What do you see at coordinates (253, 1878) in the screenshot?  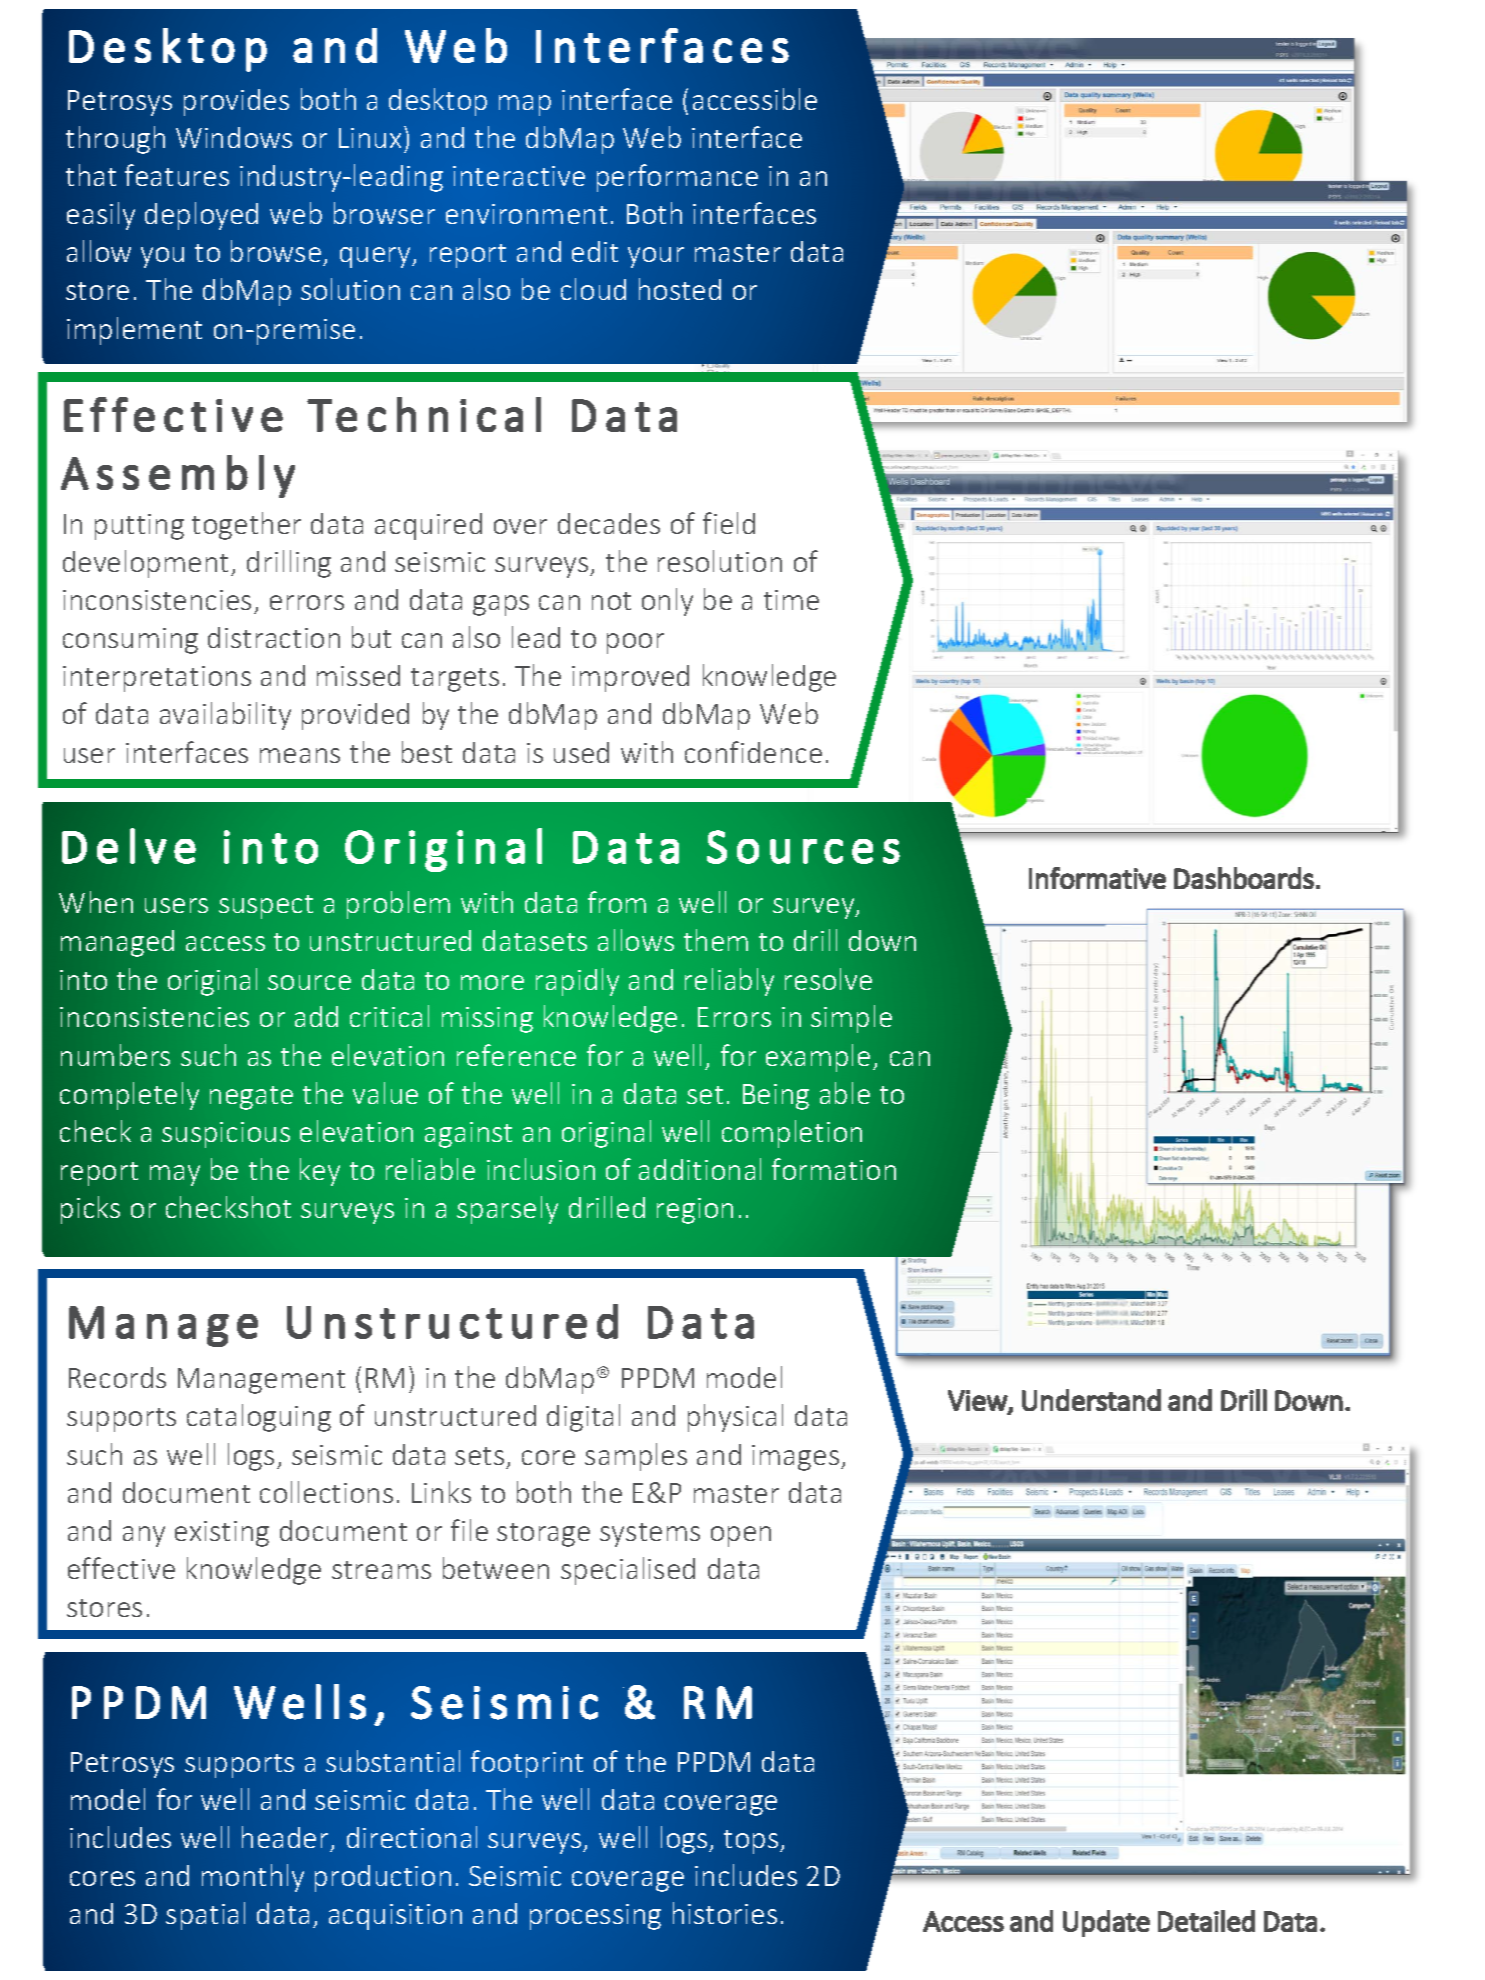 I see `monthly` at bounding box center [253, 1878].
